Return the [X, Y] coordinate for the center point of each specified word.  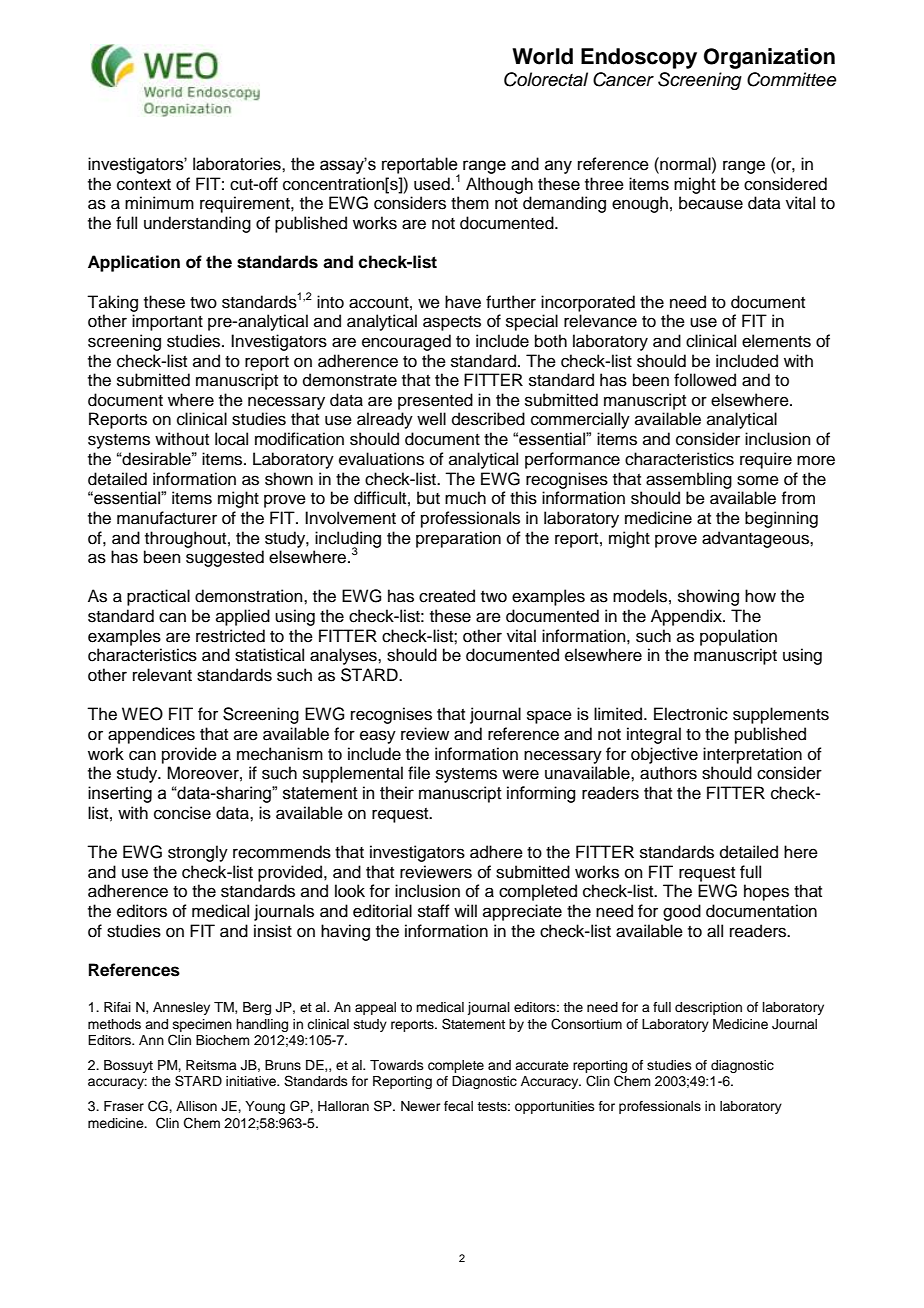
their [397, 793]
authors [668, 773]
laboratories [238, 164]
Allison [196, 1106]
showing [708, 597]
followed [705, 380]
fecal [458, 1106]
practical [158, 597]
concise [182, 813]
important [167, 322]
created [447, 596]
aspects [452, 323]
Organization [769, 58]
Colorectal [546, 79]
